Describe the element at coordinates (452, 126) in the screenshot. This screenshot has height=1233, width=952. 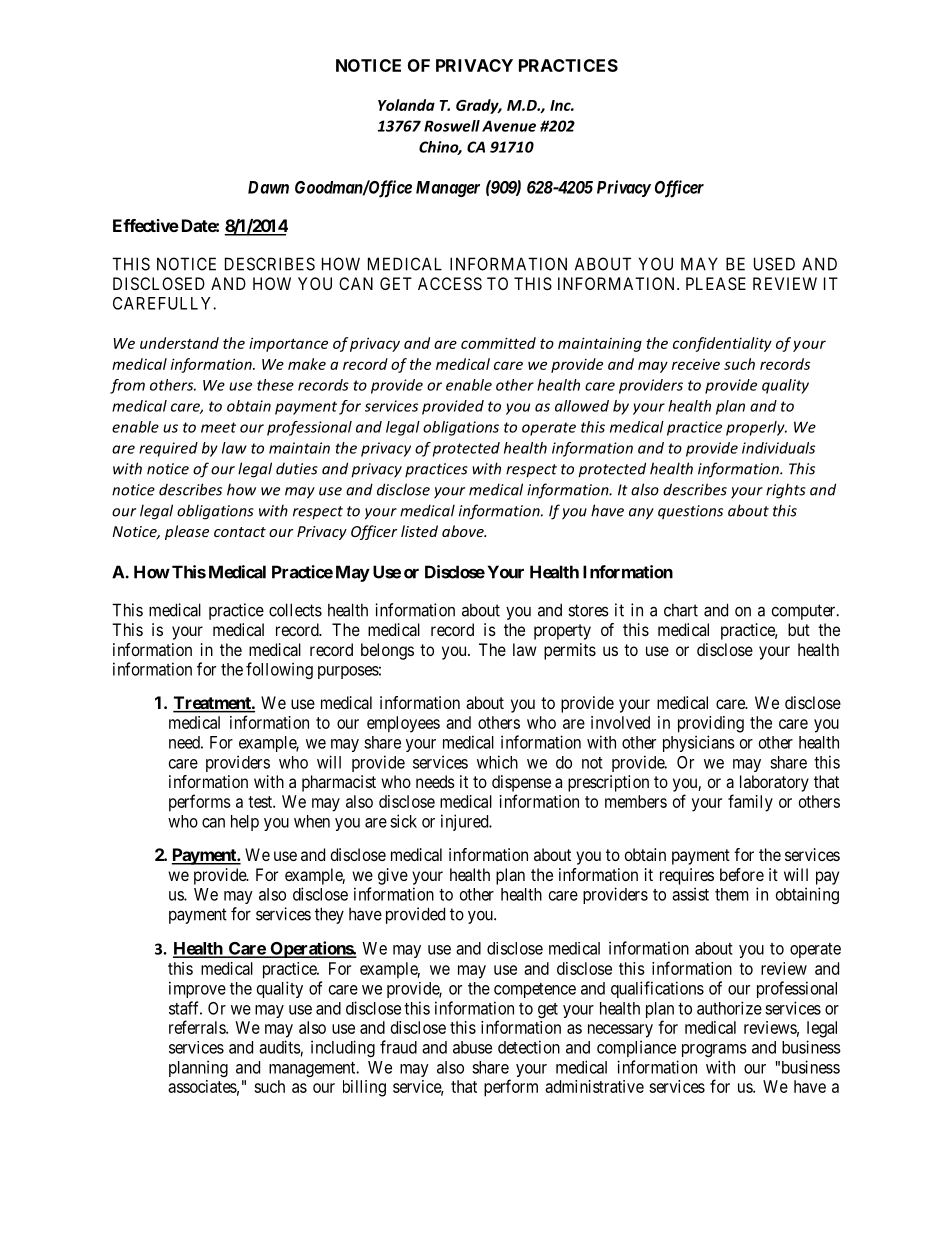
I see `Roswell` at that location.
